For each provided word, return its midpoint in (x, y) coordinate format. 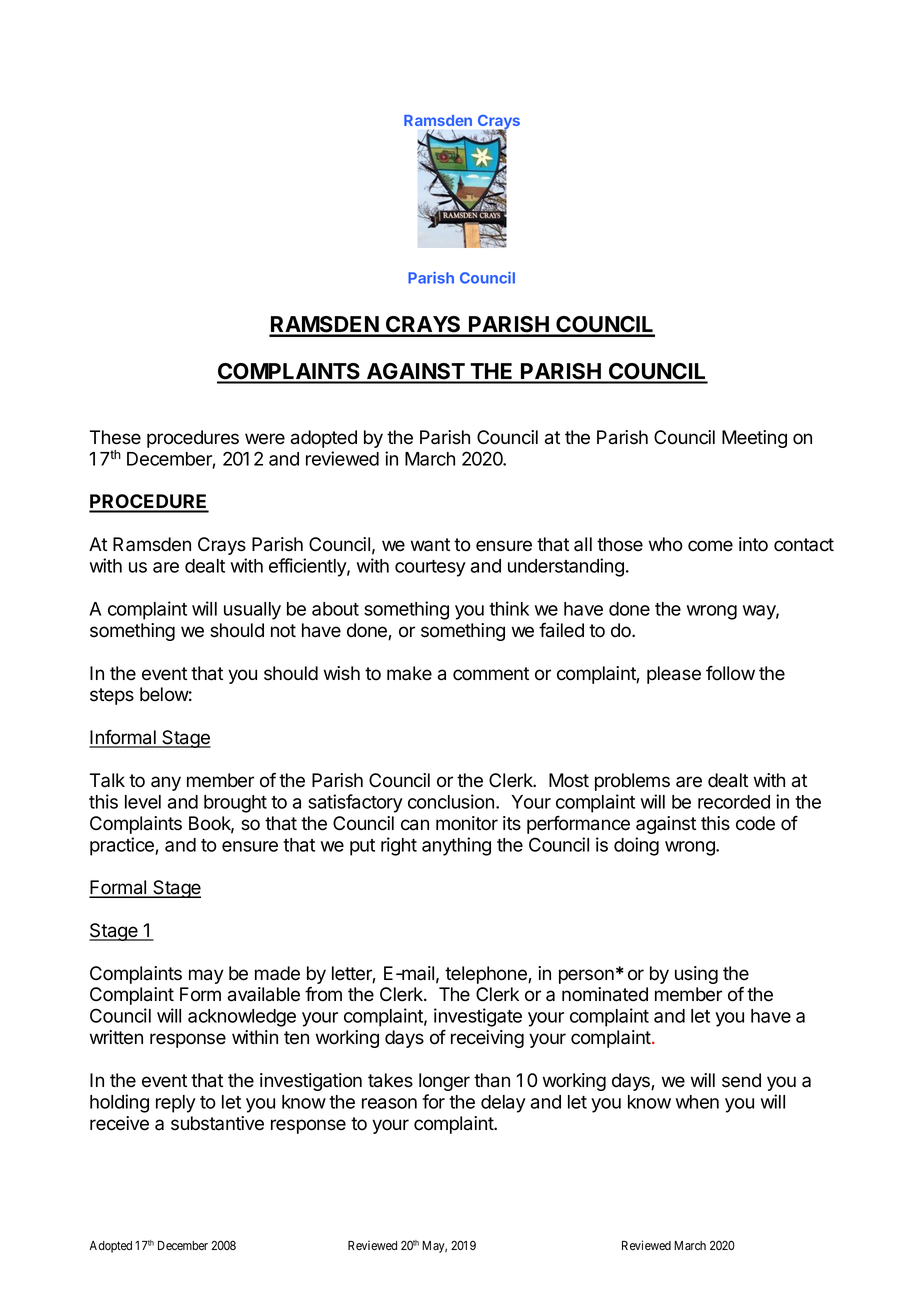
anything (456, 846)
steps (112, 696)
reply (176, 1104)
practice (123, 846)
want (430, 545)
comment (491, 674)
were (265, 439)
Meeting (754, 439)
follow (730, 673)
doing (636, 846)
